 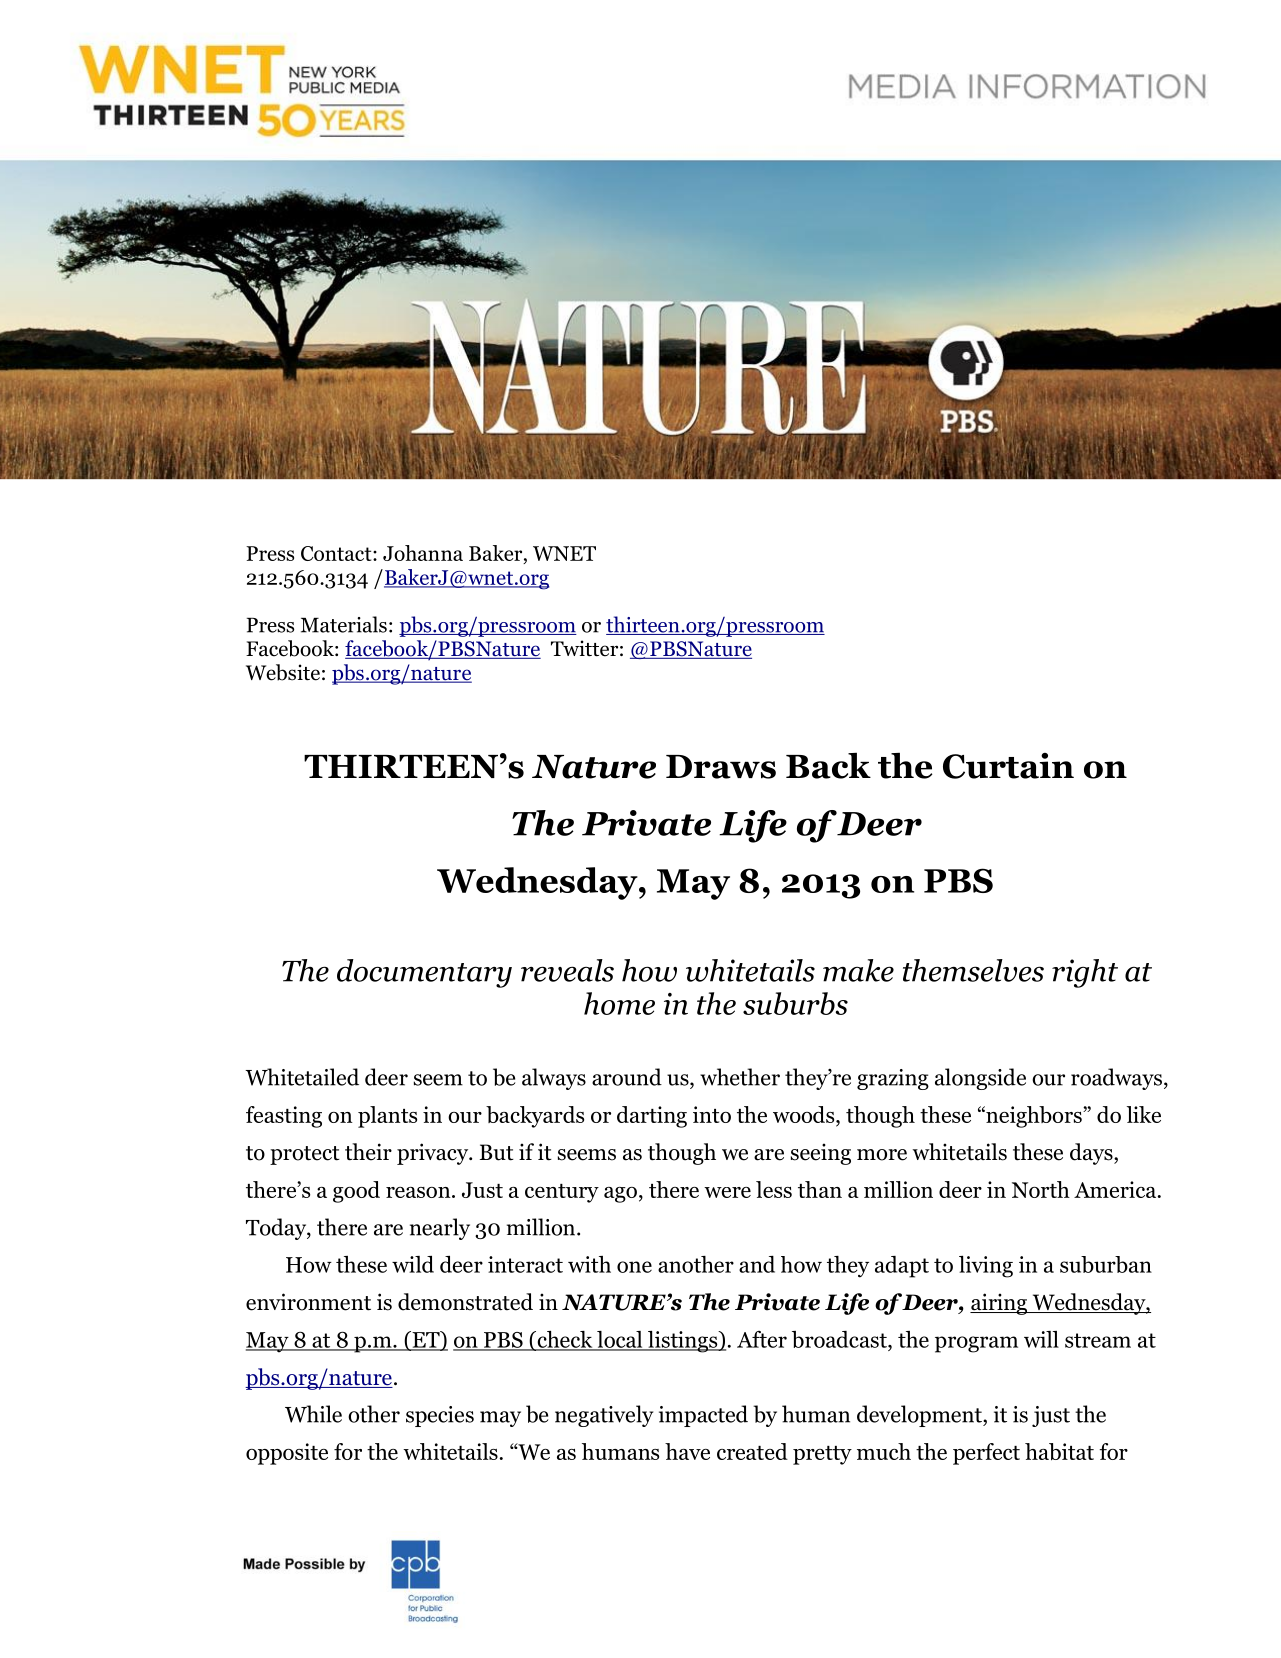 What do you see at coordinates (440, 1416) in the document?
I see `species` at bounding box center [440, 1416].
